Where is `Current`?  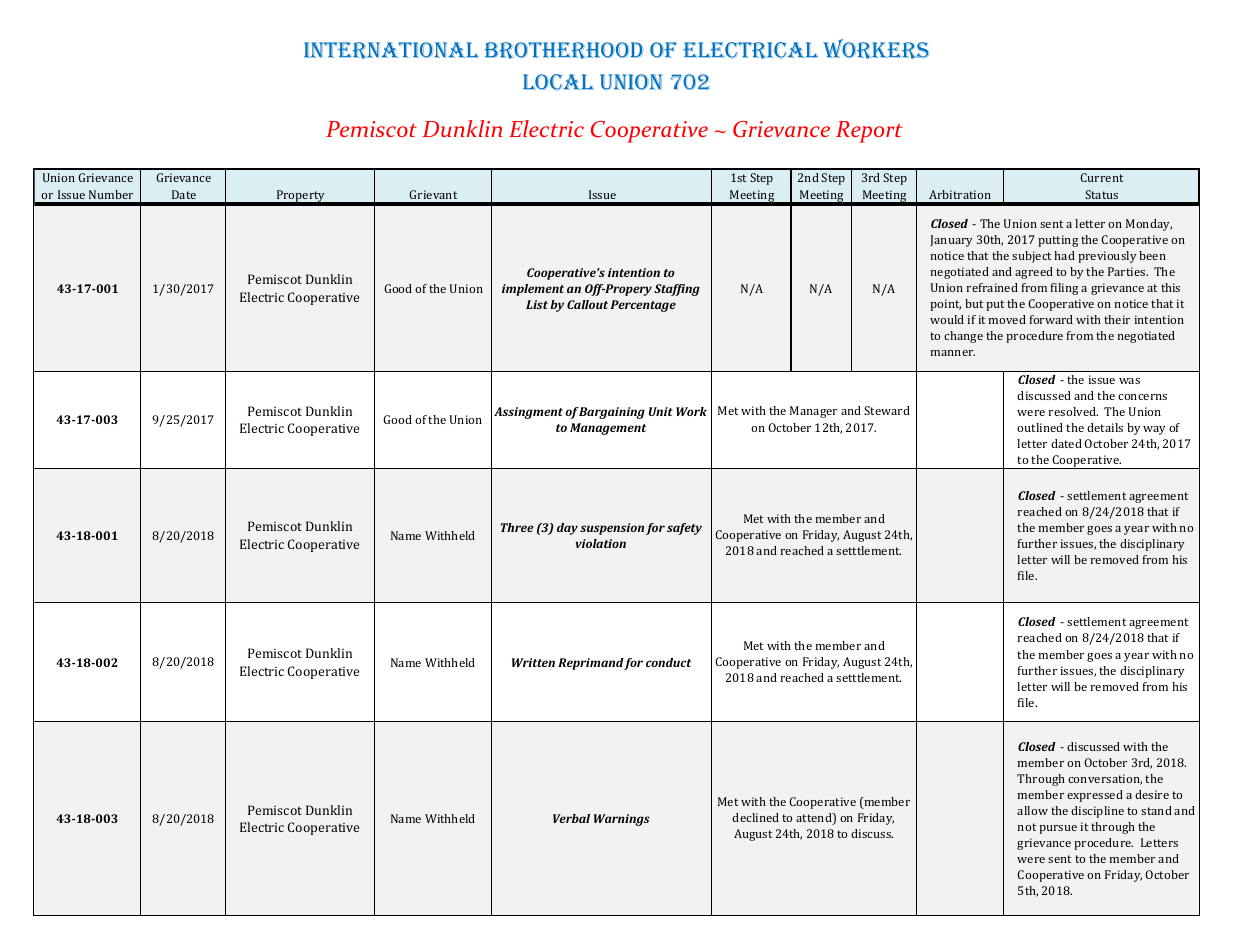 Current is located at coordinates (1101, 177).
